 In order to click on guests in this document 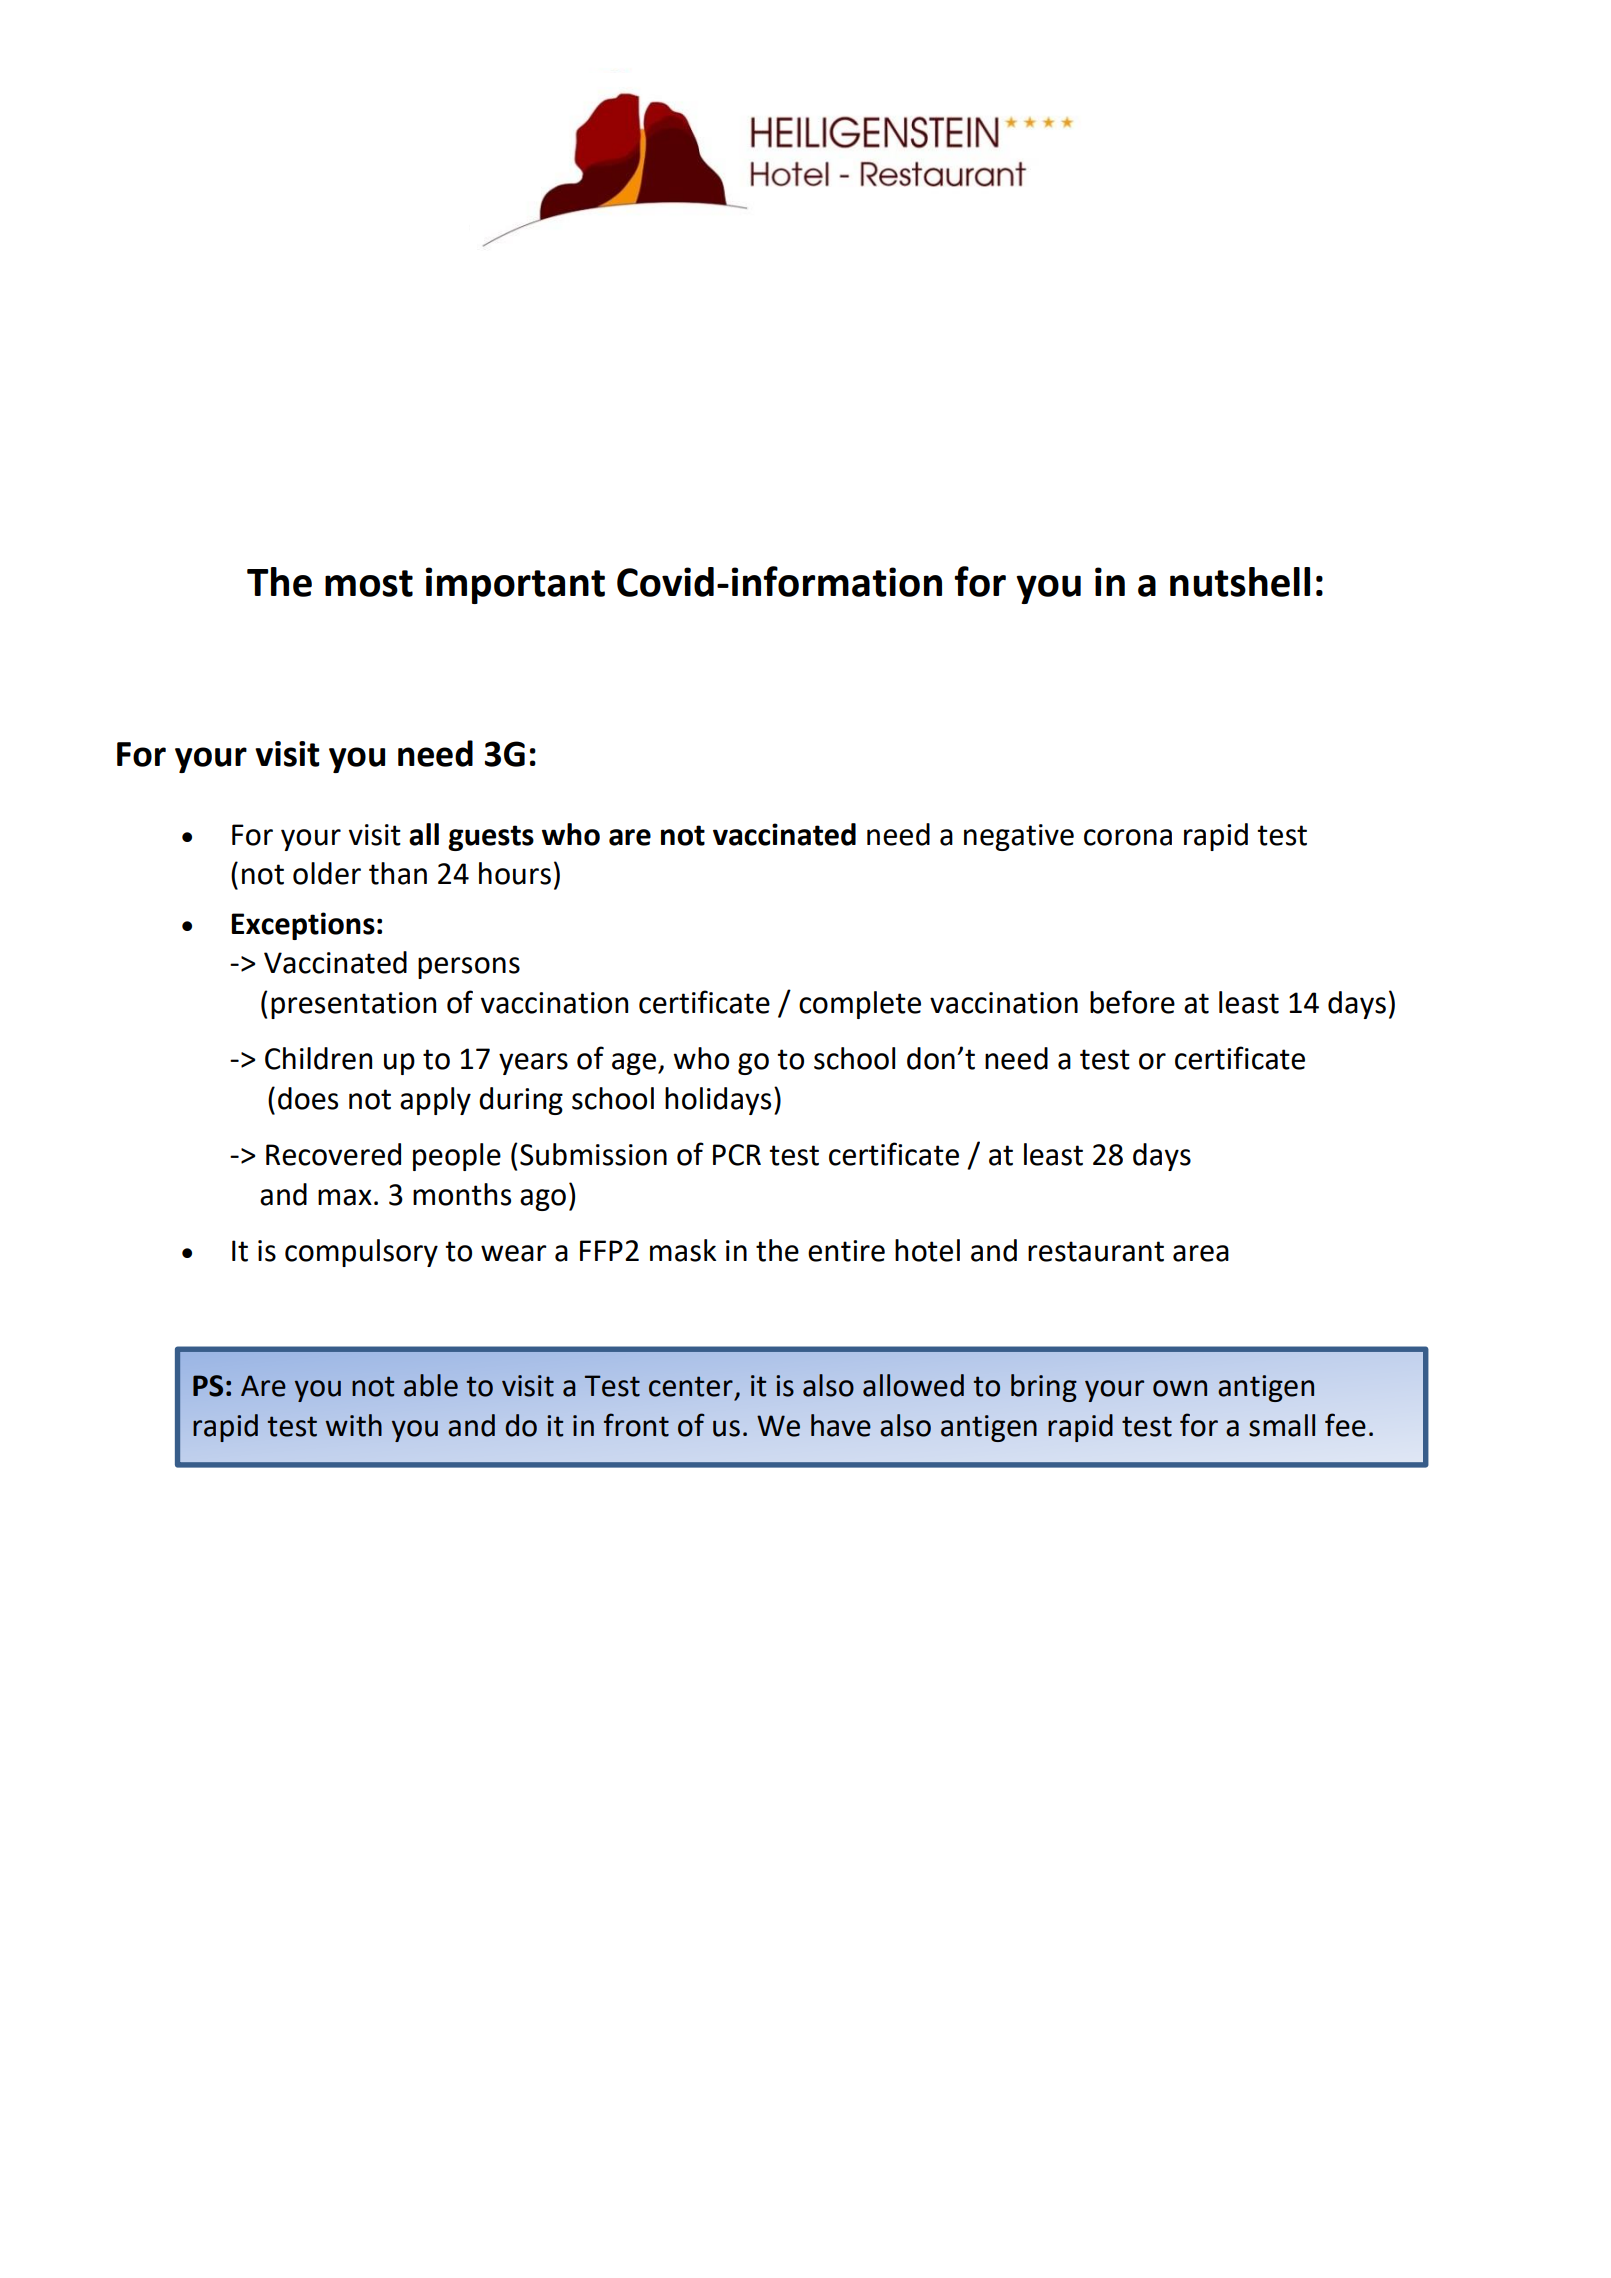, I will do `click(491, 838)`.
